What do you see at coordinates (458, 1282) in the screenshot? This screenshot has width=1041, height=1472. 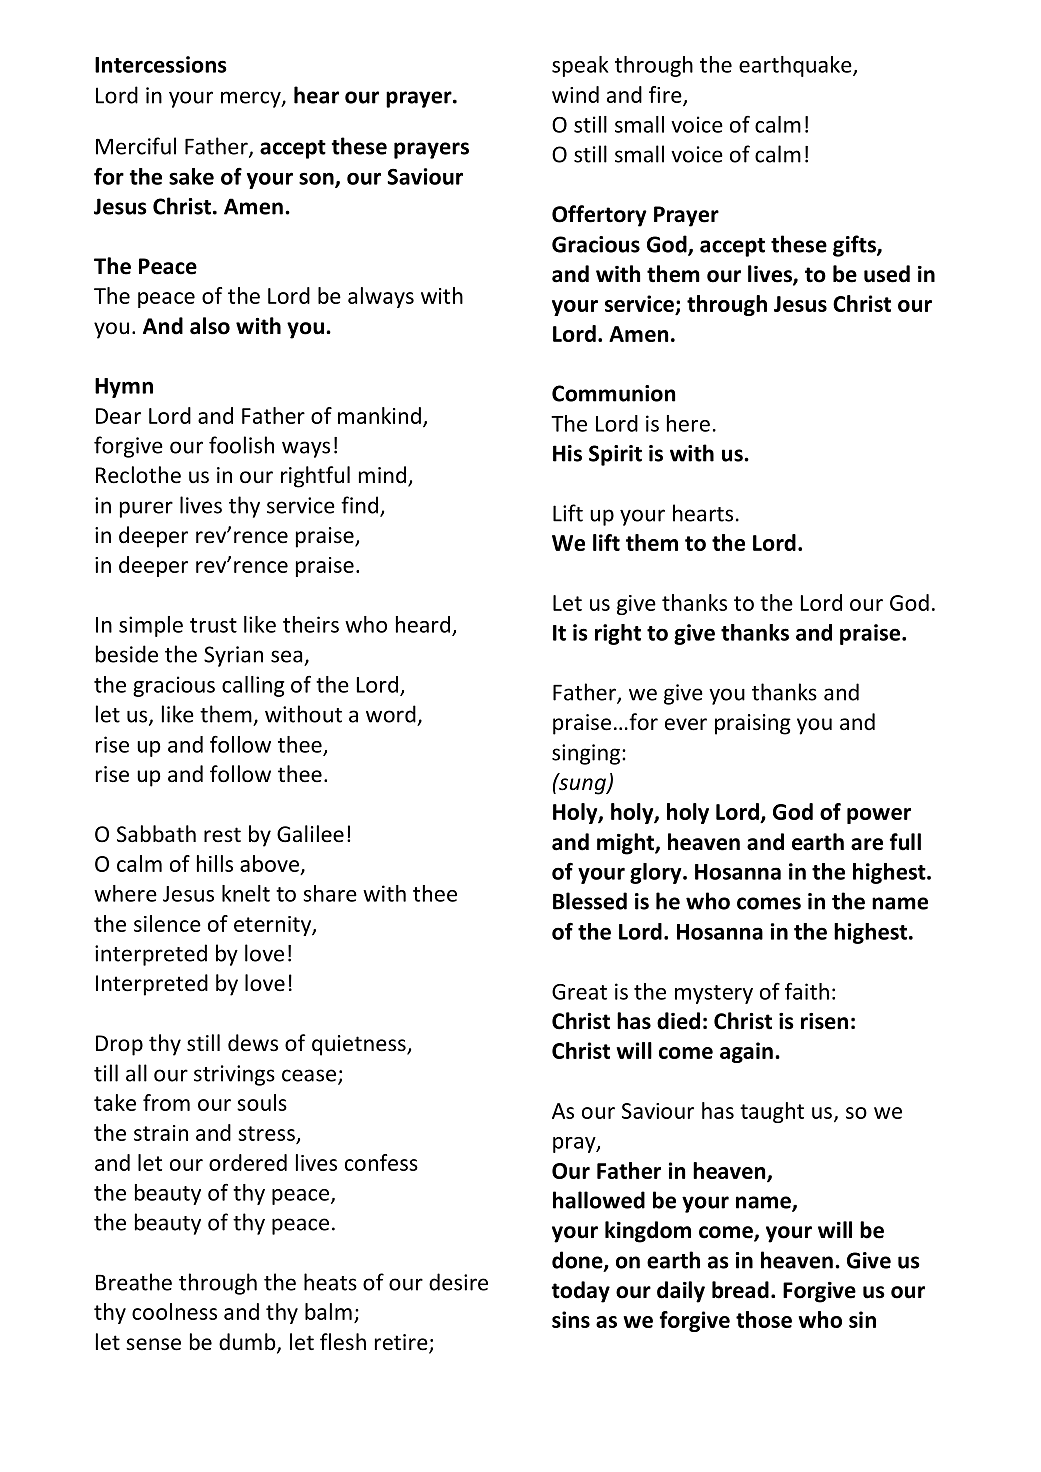 I see `desire` at bounding box center [458, 1282].
